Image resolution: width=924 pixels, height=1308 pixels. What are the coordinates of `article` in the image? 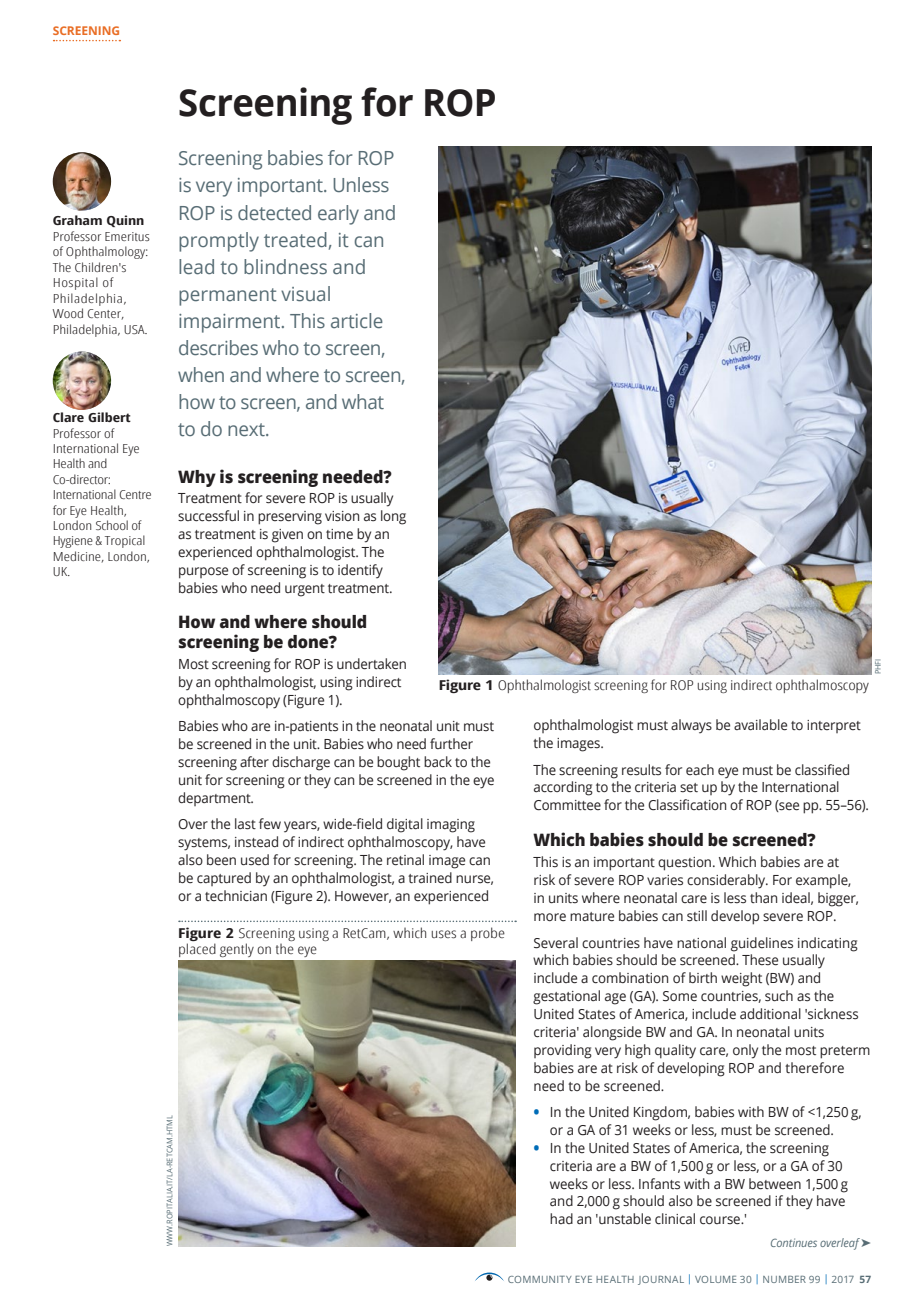 It's located at (357, 321).
